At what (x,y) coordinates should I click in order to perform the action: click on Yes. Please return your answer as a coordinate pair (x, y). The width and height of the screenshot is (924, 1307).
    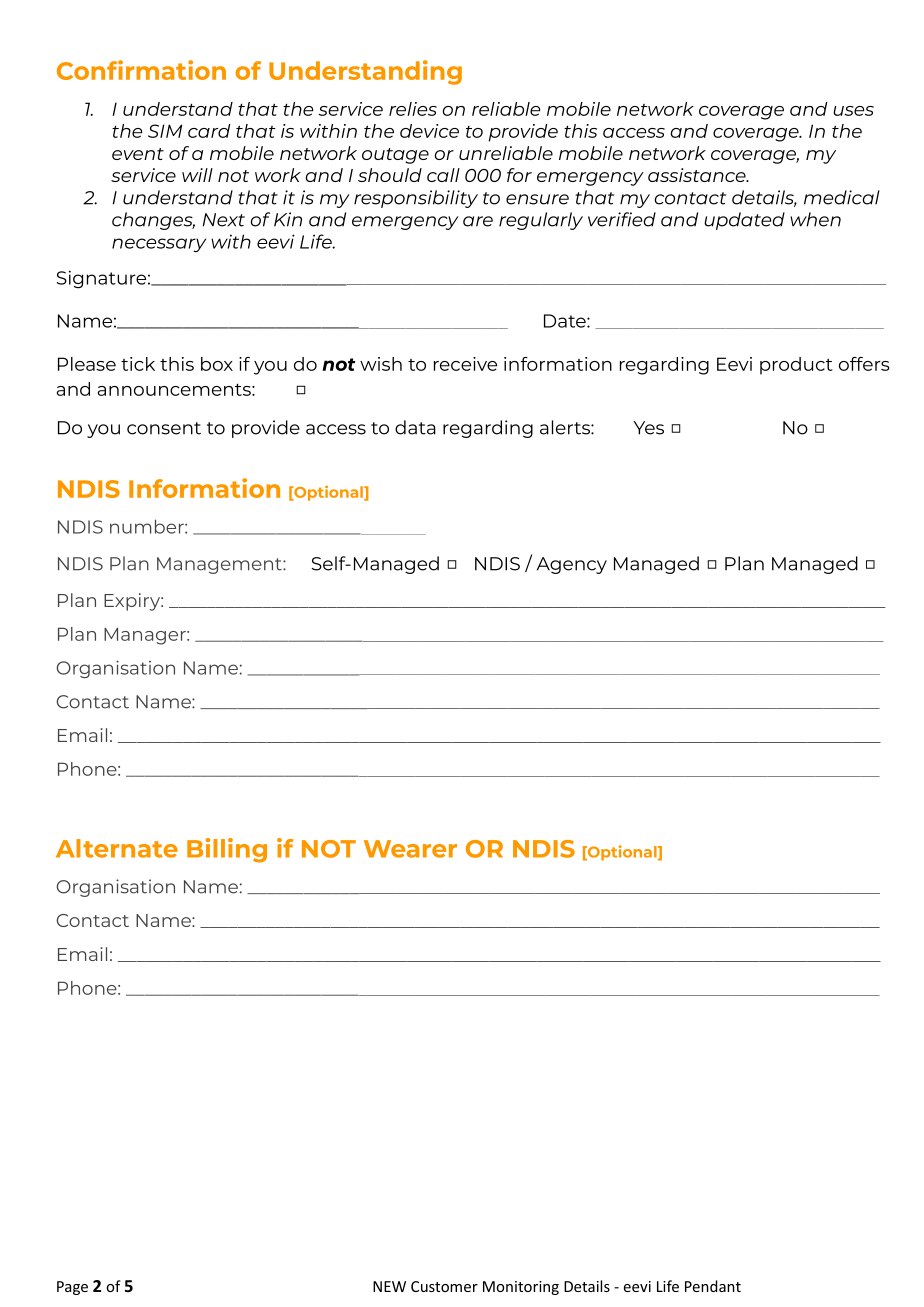
    Looking at the image, I should click on (648, 428).
